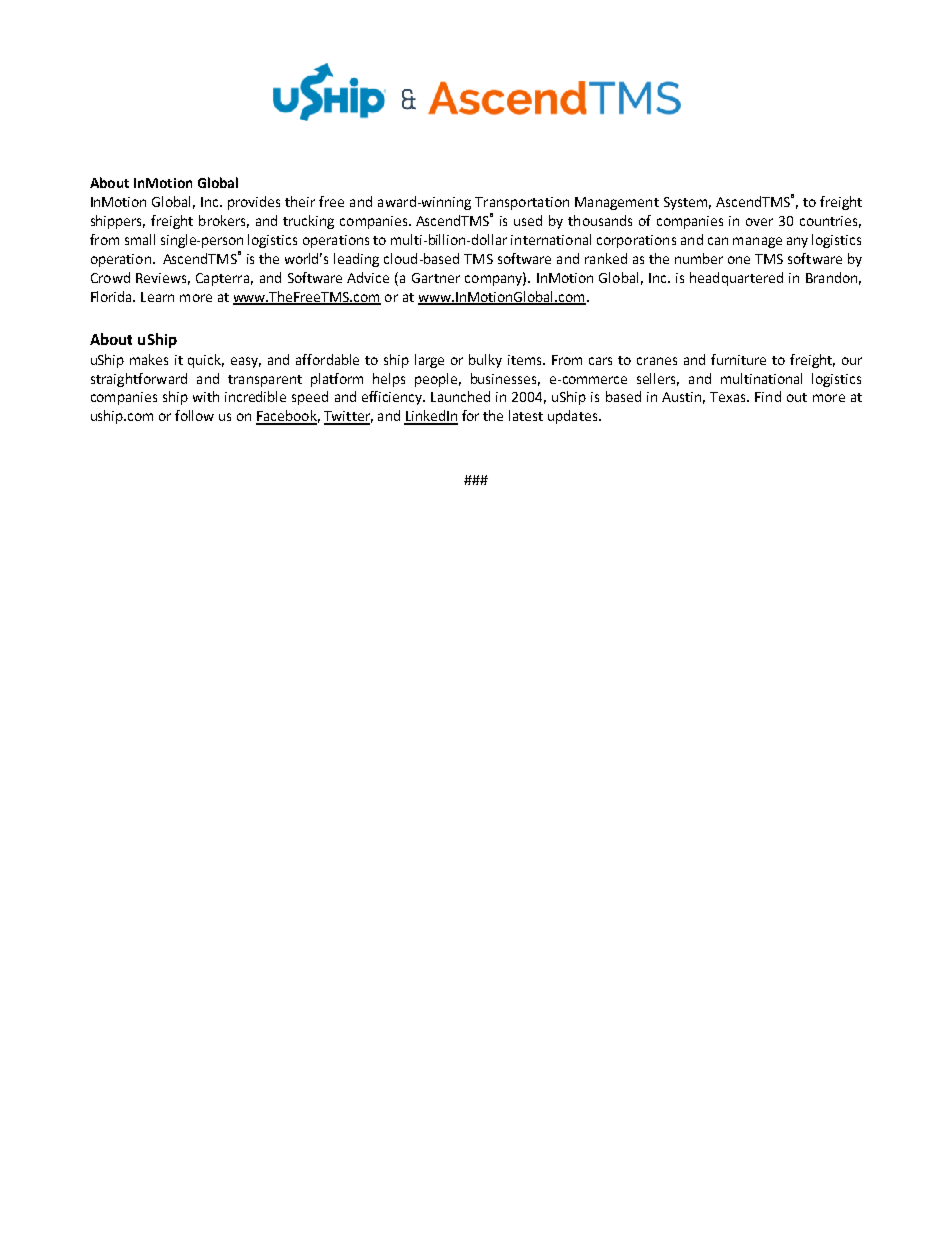 The image size is (952, 1233). I want to click on provides, so click(254, 203).
